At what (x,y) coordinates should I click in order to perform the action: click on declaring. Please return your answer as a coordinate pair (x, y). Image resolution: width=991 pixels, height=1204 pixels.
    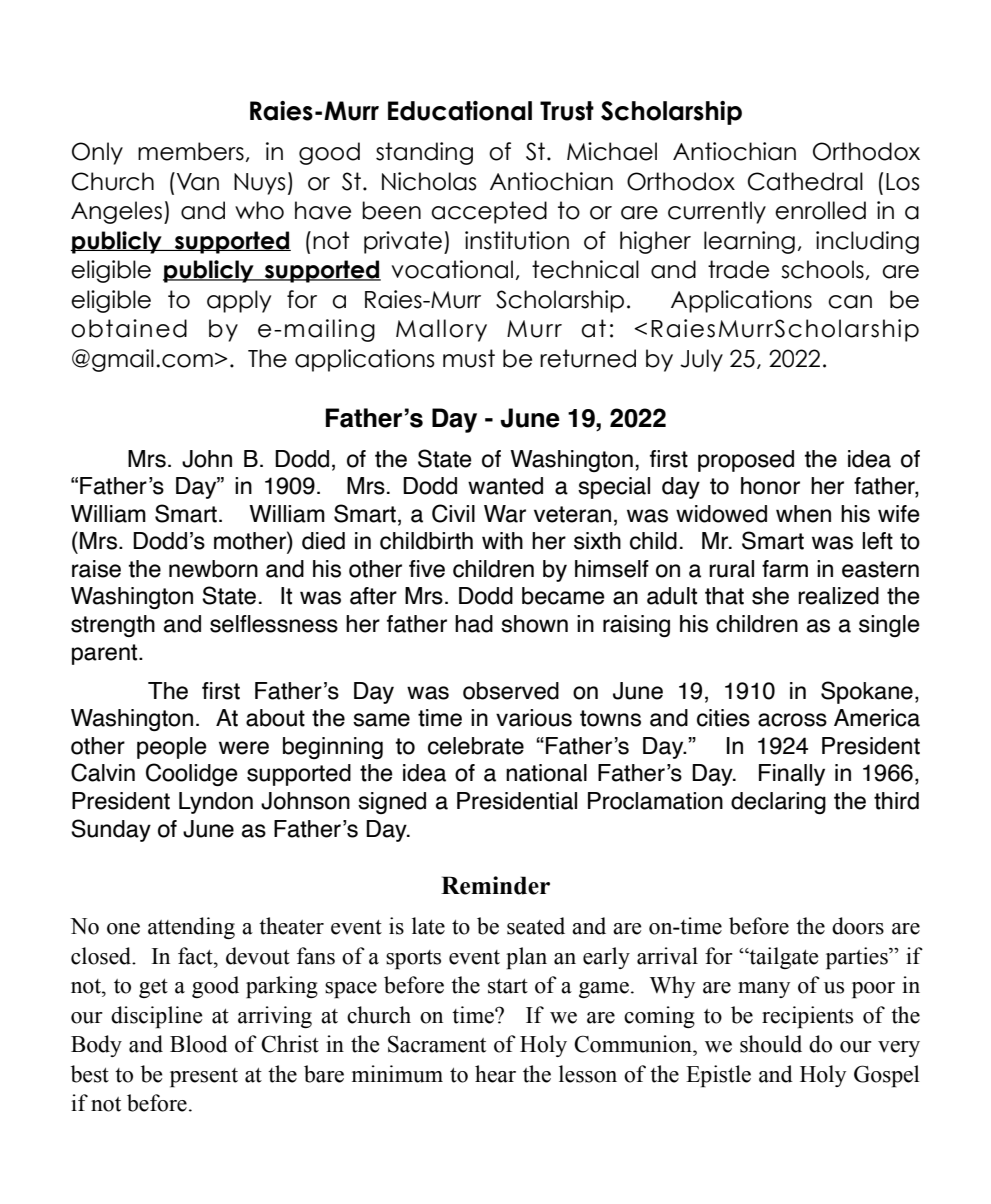
    Looking at the image, I should click on (778, 803).
